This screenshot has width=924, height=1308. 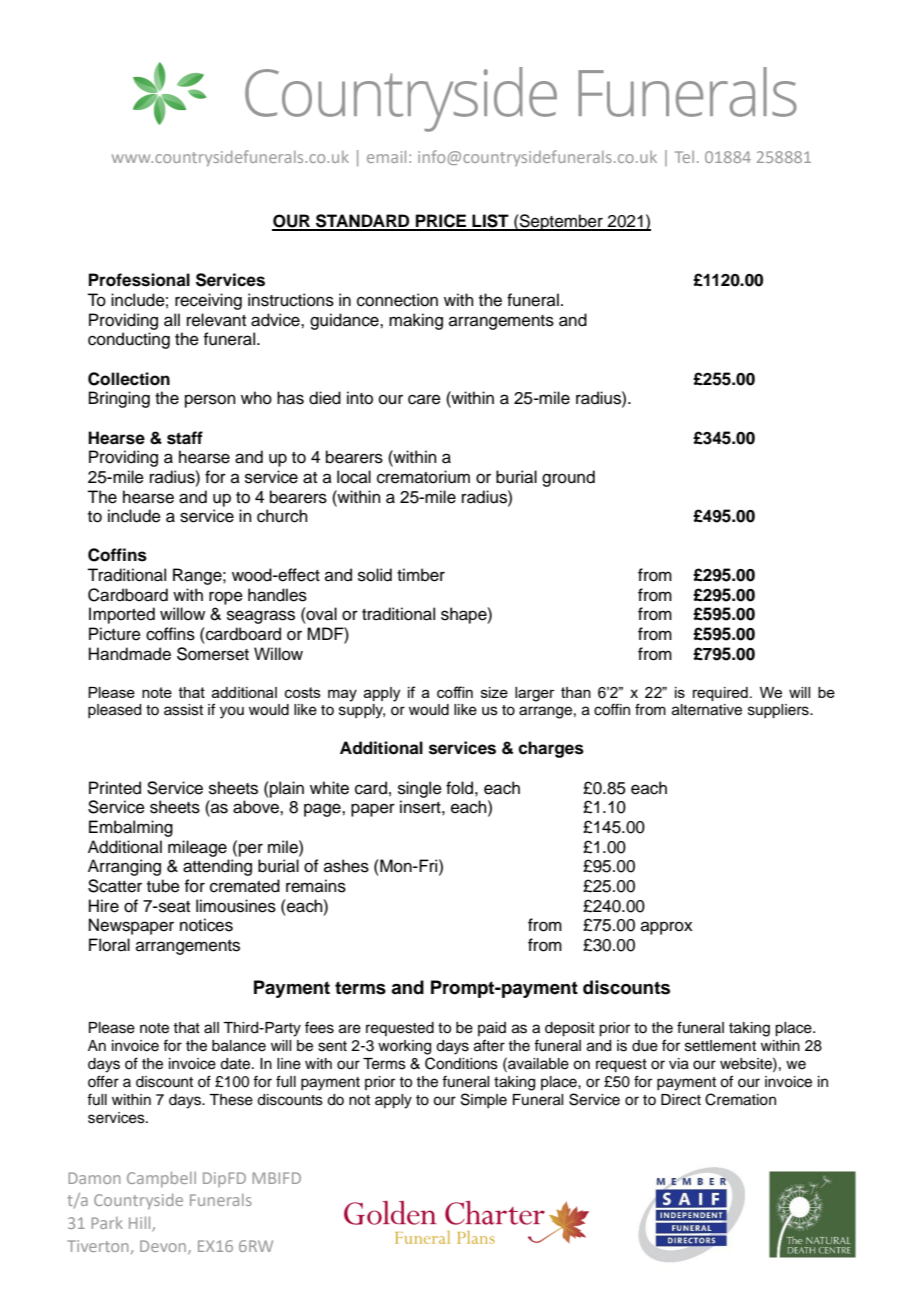 What do you see at coordinates (139, 280) in the screenshot?
I see `Professional` at bounding box center [139, 280].
